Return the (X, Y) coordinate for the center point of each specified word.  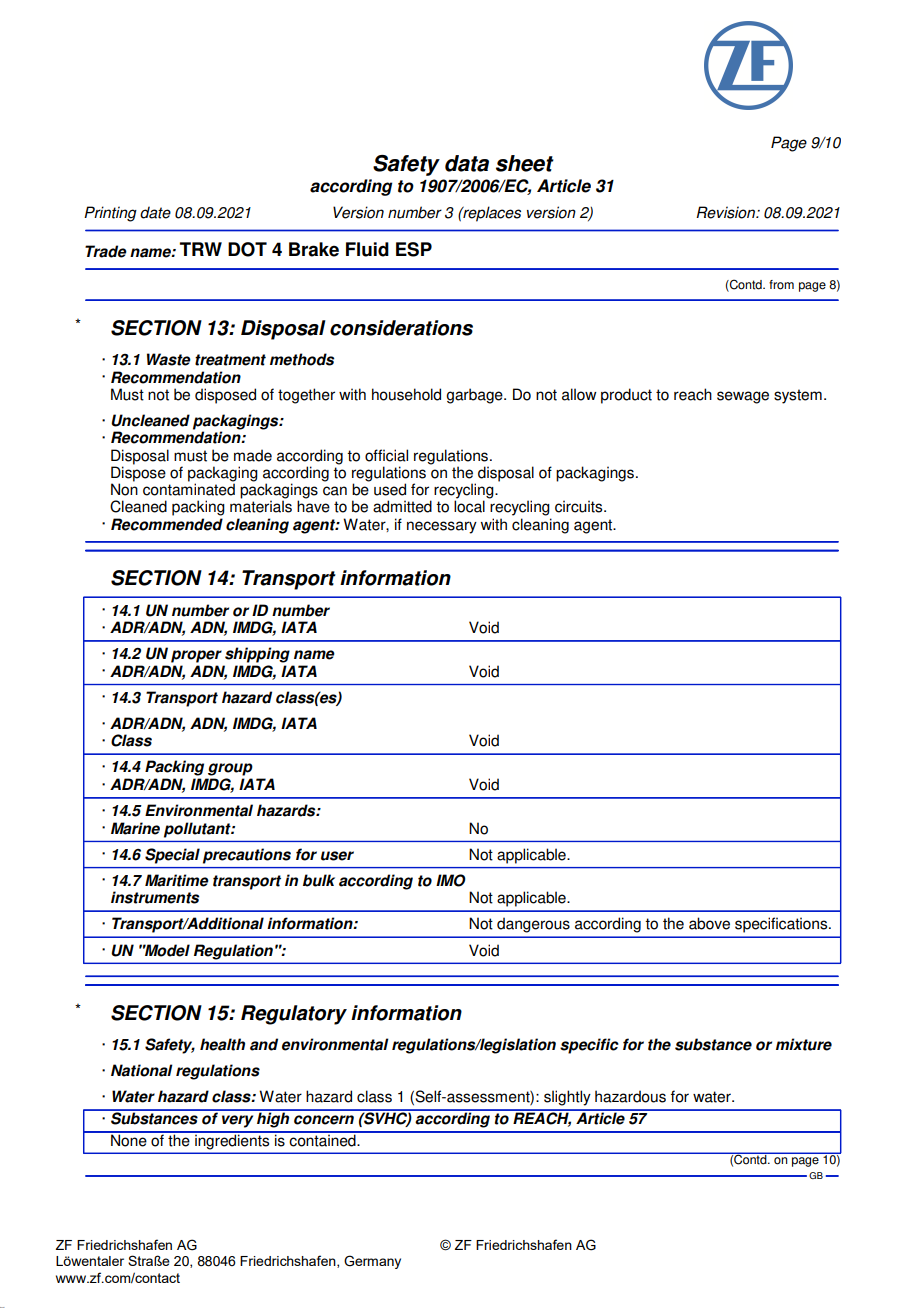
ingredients (232, 1140)
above (709, 923)
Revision (726, 212)
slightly (567, 1098)
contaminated (189, 488)
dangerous (533, 925)
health (222, 1044)
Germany (372, 1262)
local (469, 505)
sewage (743, 397)
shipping (257, 655)
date (155, 212)
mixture (804, 1044)
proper (196, 656)
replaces (491, 214)
